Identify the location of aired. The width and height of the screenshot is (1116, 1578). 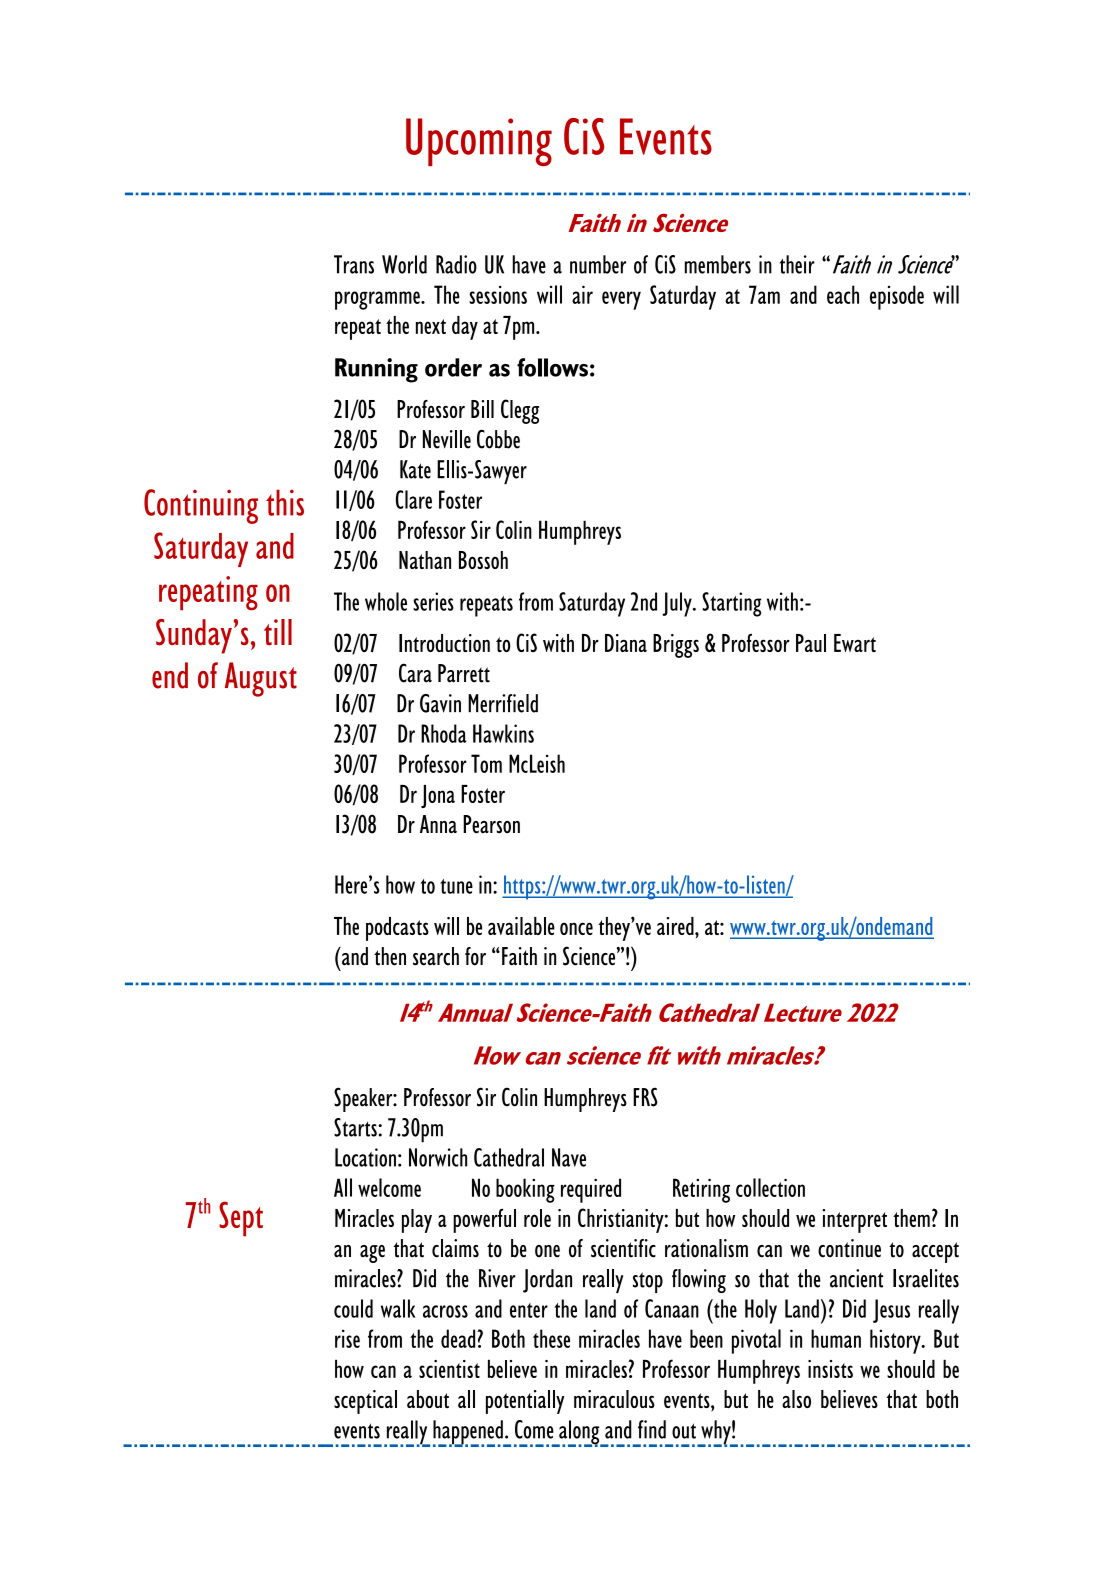
(676, 926).
